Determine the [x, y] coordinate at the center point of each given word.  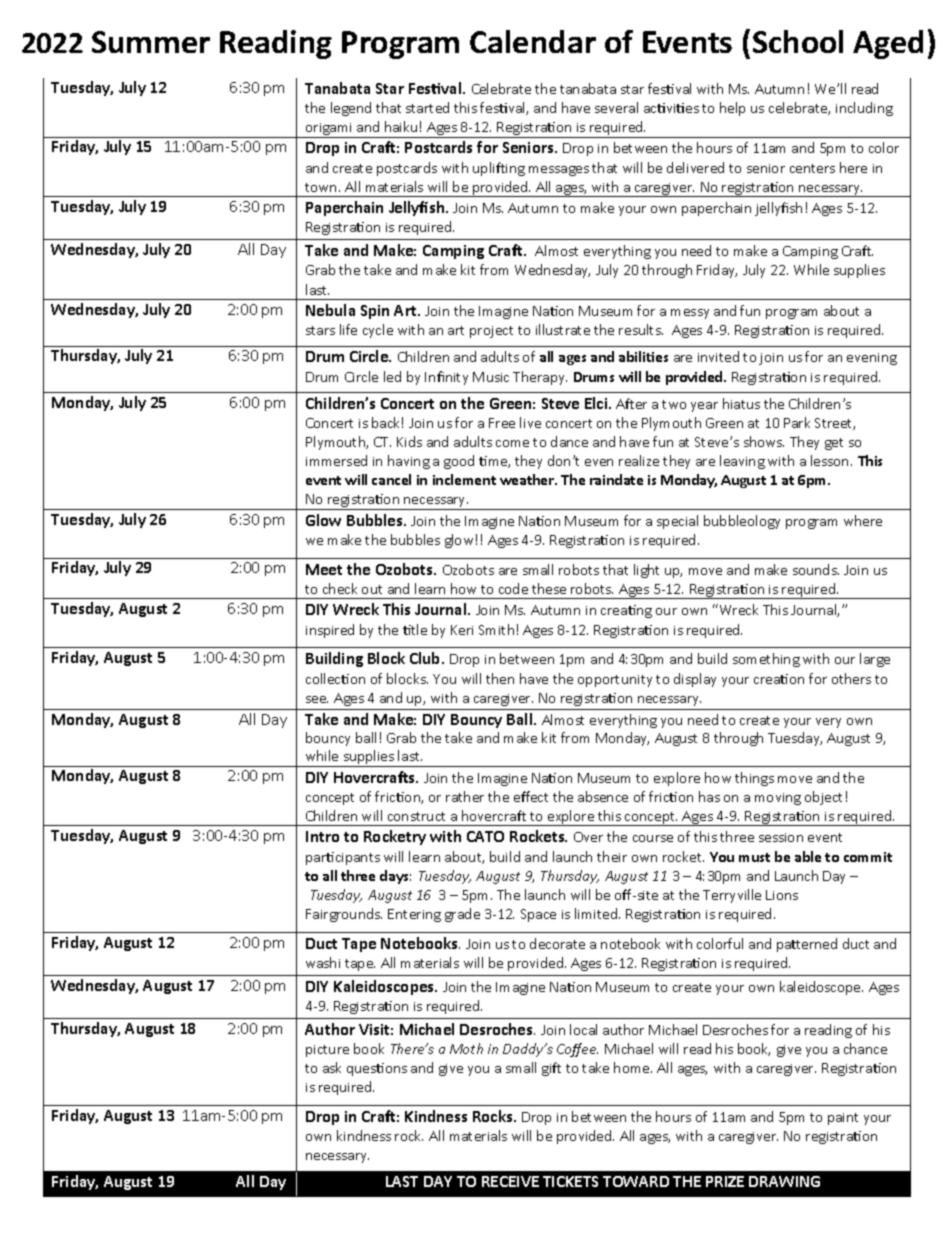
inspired [330, 631]
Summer [151, 42]
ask [332, 1067]
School [798, 41]
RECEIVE [510, 1181]
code [513, 588]
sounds [816, 569]
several [616, 107]
